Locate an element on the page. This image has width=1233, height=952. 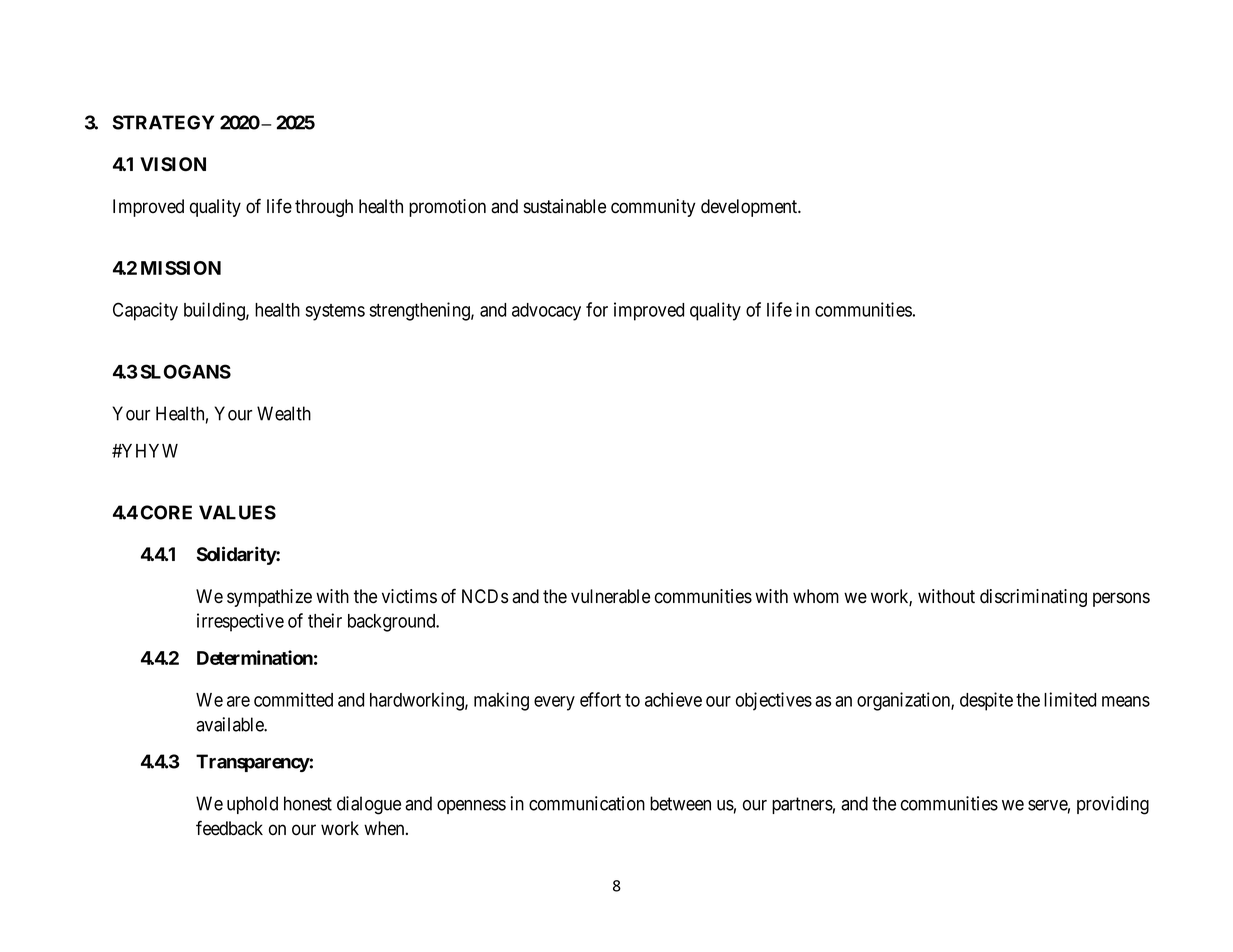
VISION is located at coordinates (173, 164).
